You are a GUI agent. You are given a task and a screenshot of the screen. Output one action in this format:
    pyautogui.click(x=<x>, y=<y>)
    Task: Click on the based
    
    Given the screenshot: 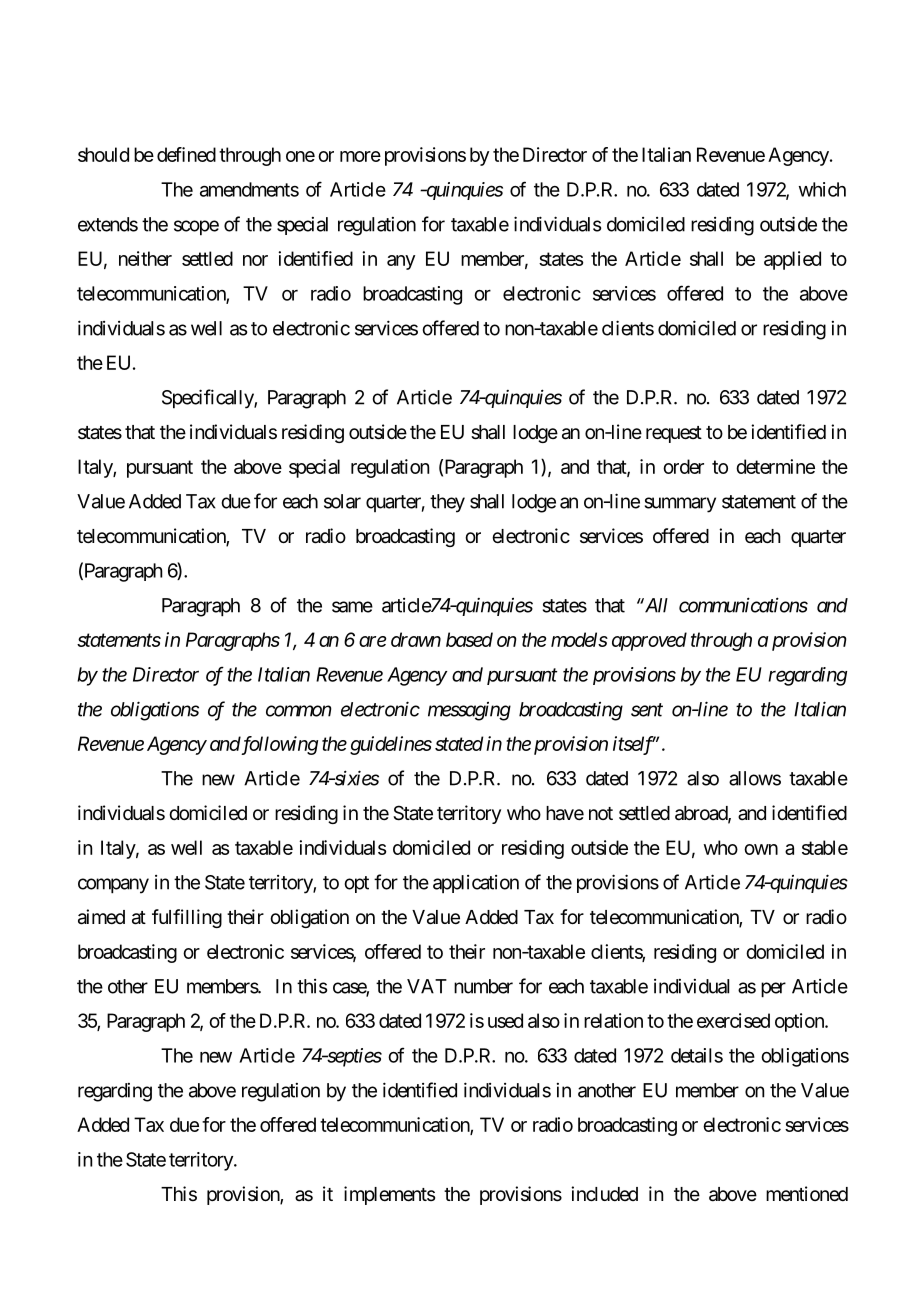 What is the action you would take?
    pyautogui.click(x=469, y=639)
